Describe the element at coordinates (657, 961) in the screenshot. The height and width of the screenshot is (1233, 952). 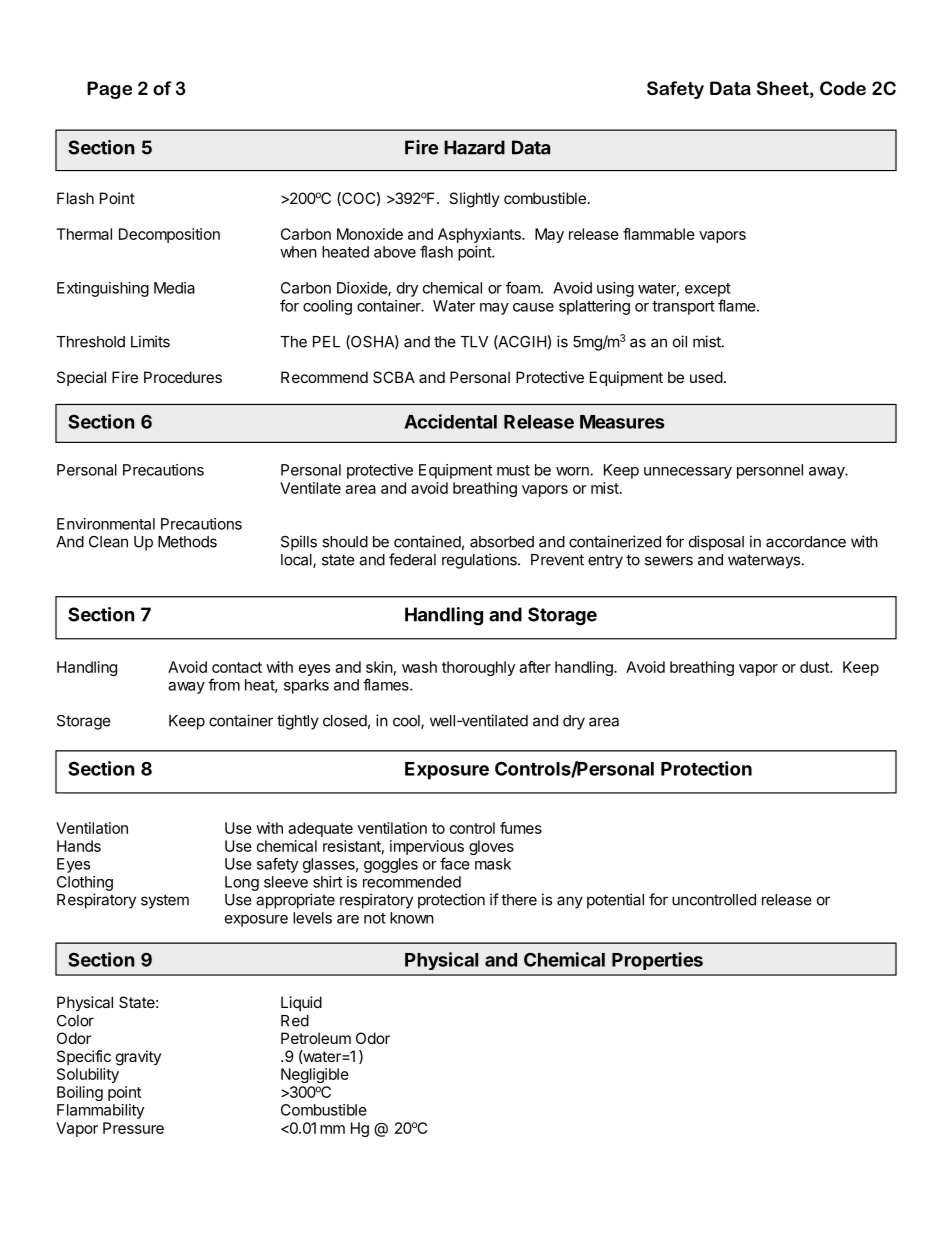
I see `Properties` at that location.
